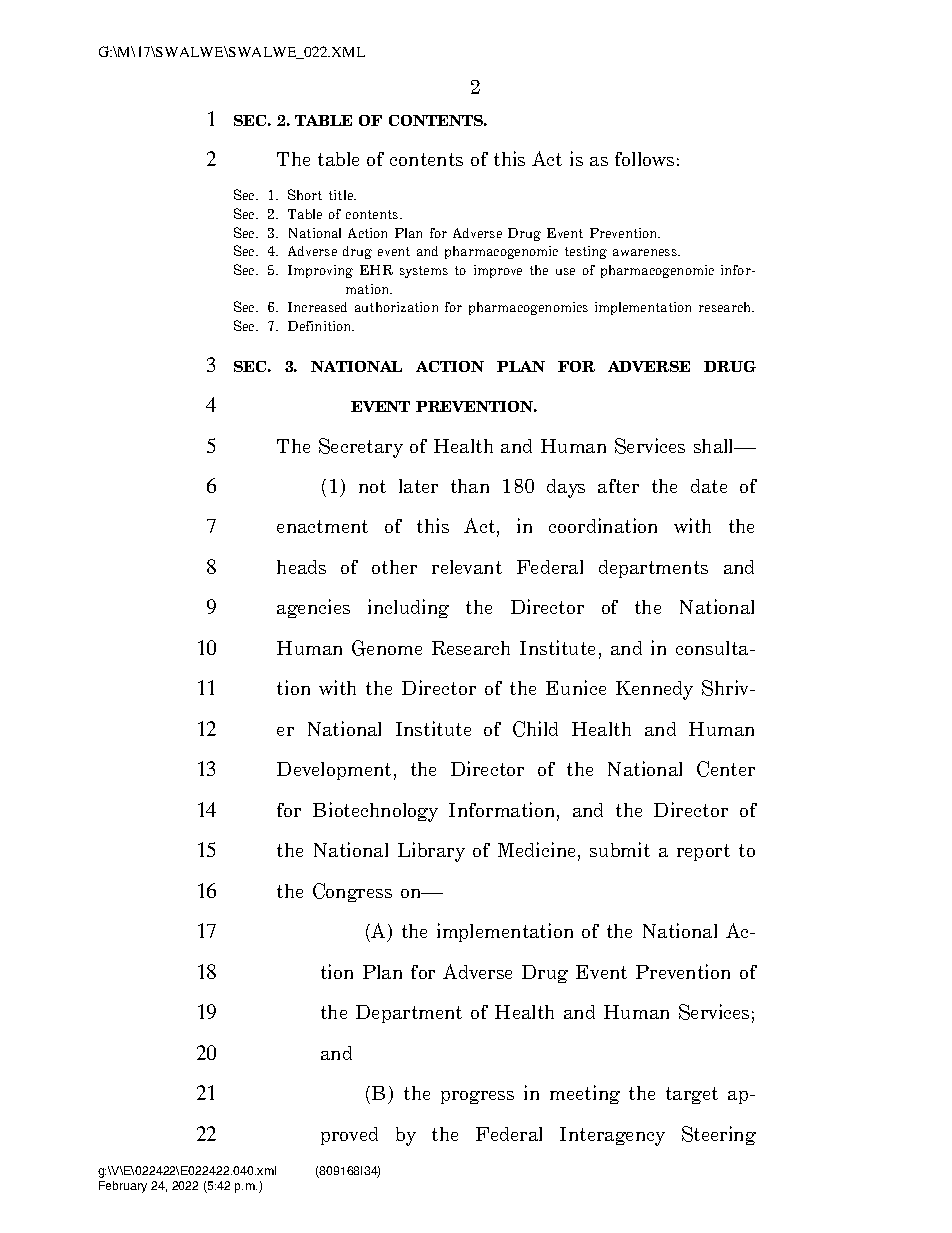 This page has width=952, height=1233. I want to click on Library, so click(431, 852).
